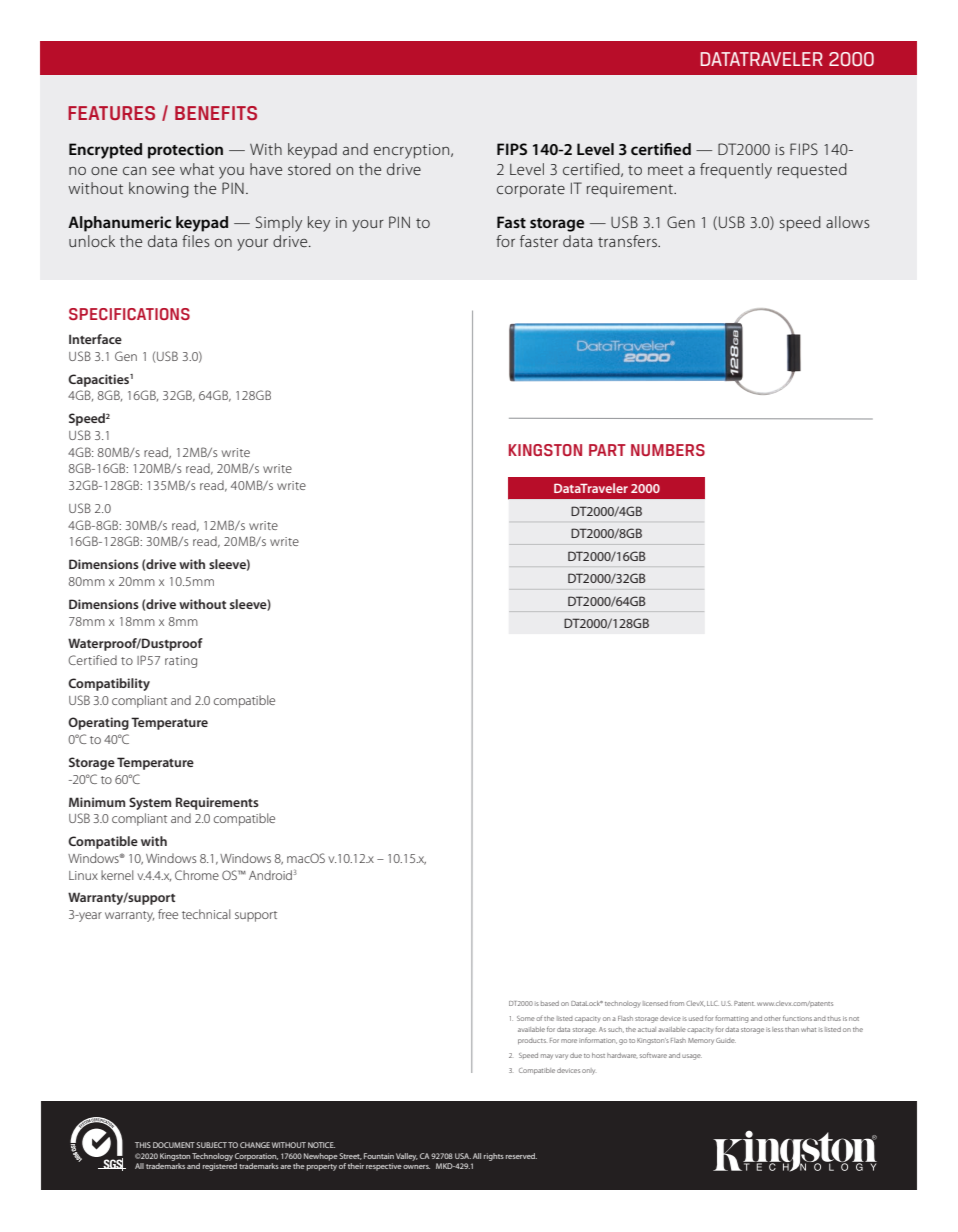 The width and height of the screenshot is (958, 1232). What do you see at coordinates (150, 803) in the screenshot?
I see `System` at bounding box center [150, 803].
